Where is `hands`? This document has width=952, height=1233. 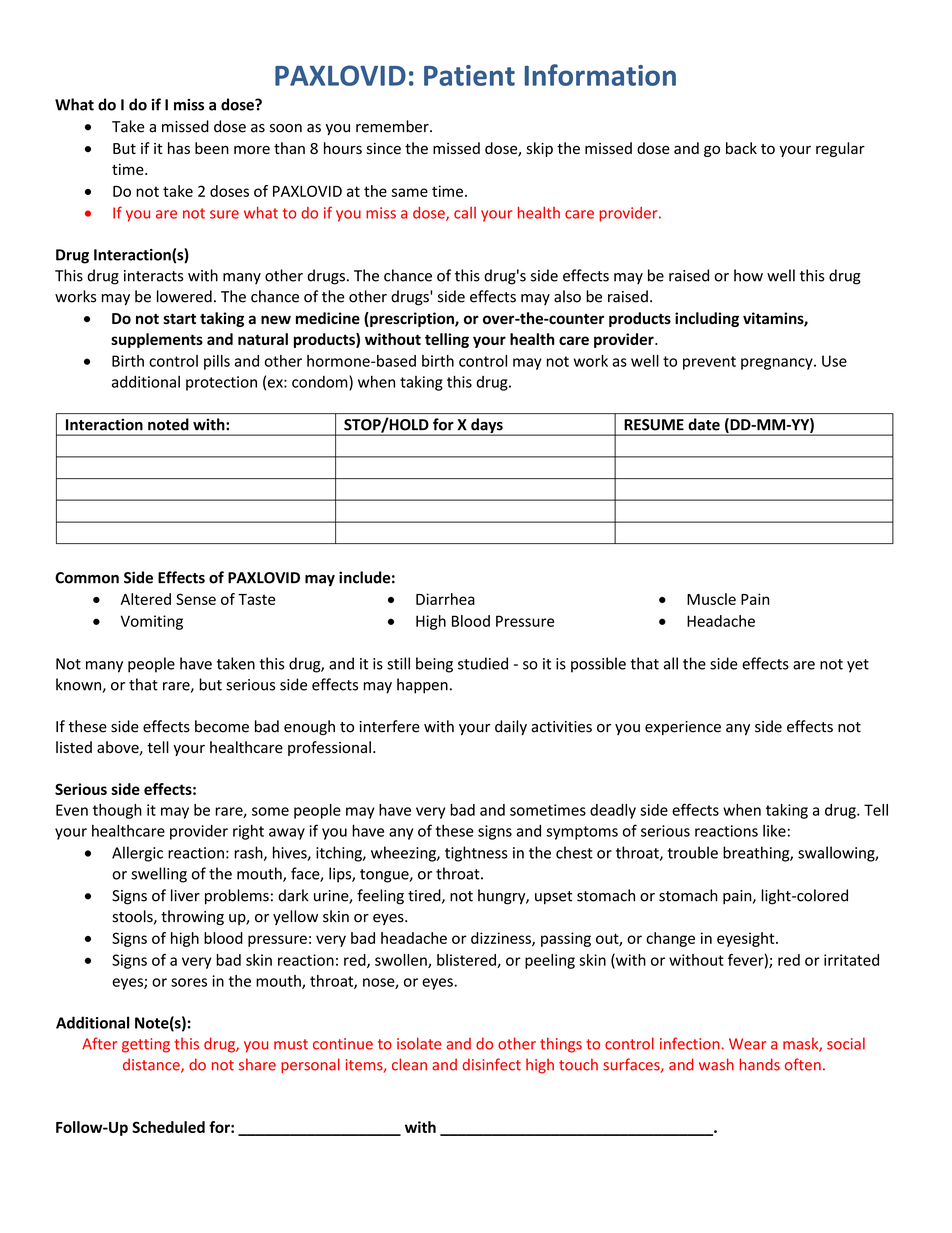
hands is located at coordinates (760, 1064).
